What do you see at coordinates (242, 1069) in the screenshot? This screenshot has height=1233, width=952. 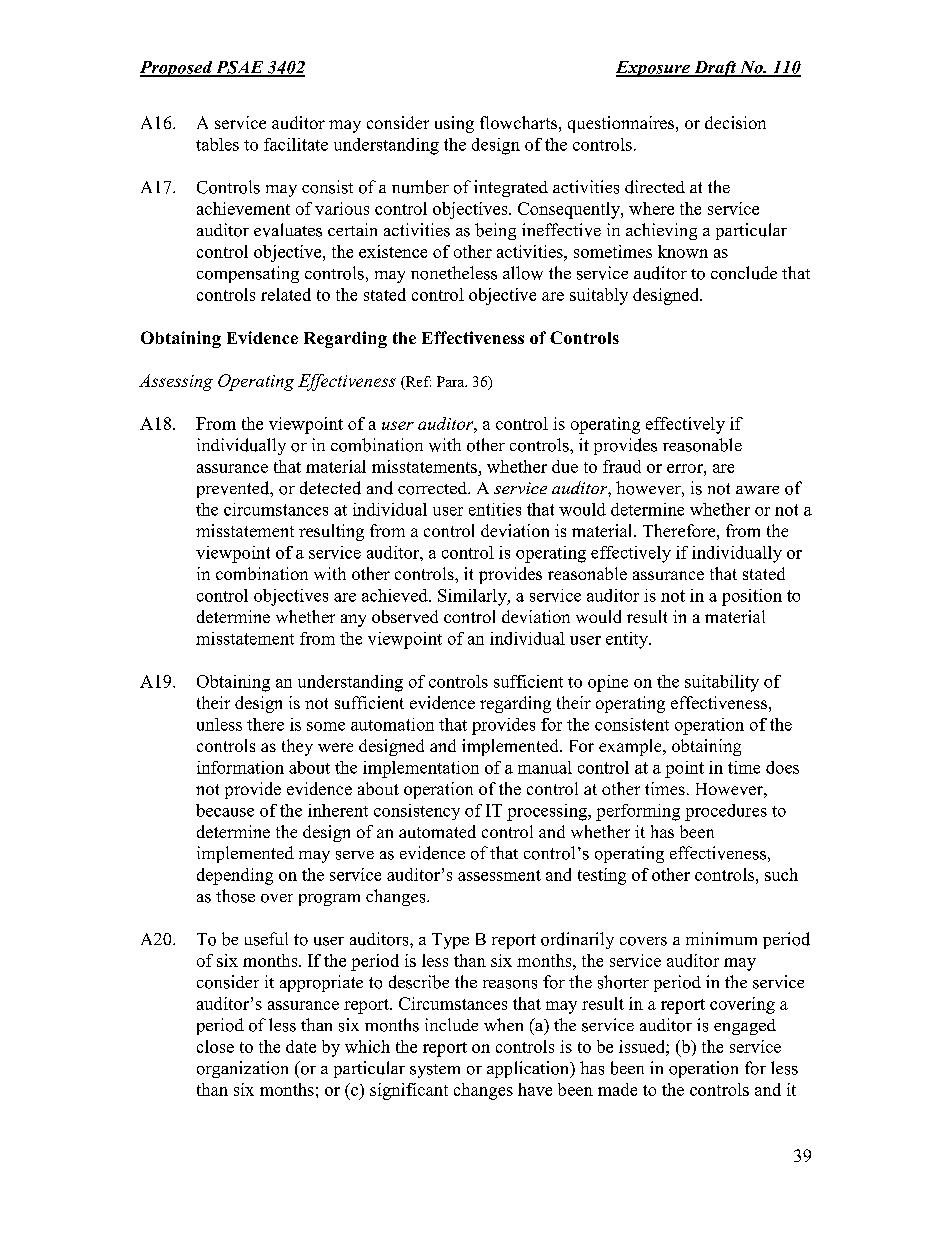 I see `organization` at bounding box center [242, 1069].
